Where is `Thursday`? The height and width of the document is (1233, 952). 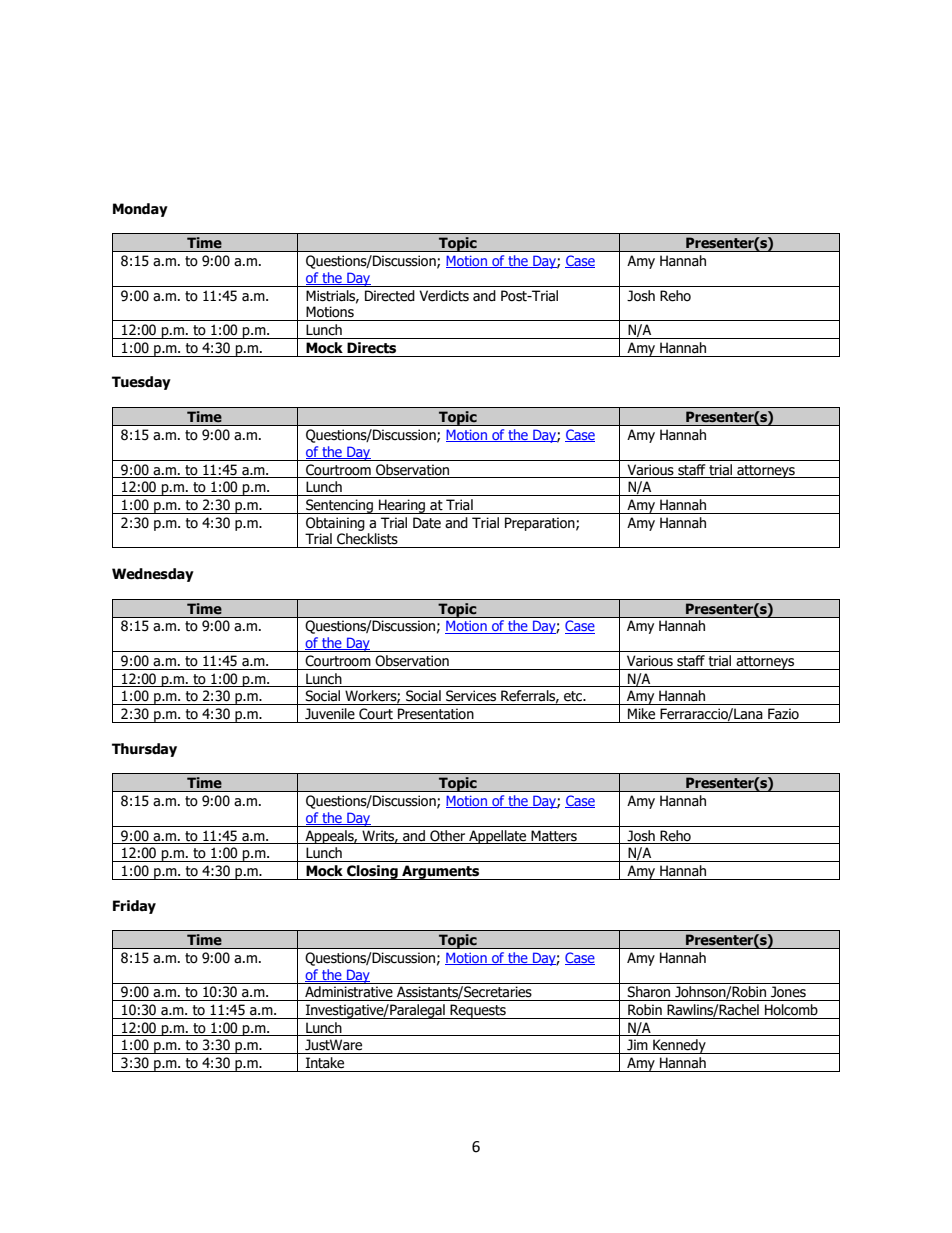
Thursday is located at coordinates (144, 750).
